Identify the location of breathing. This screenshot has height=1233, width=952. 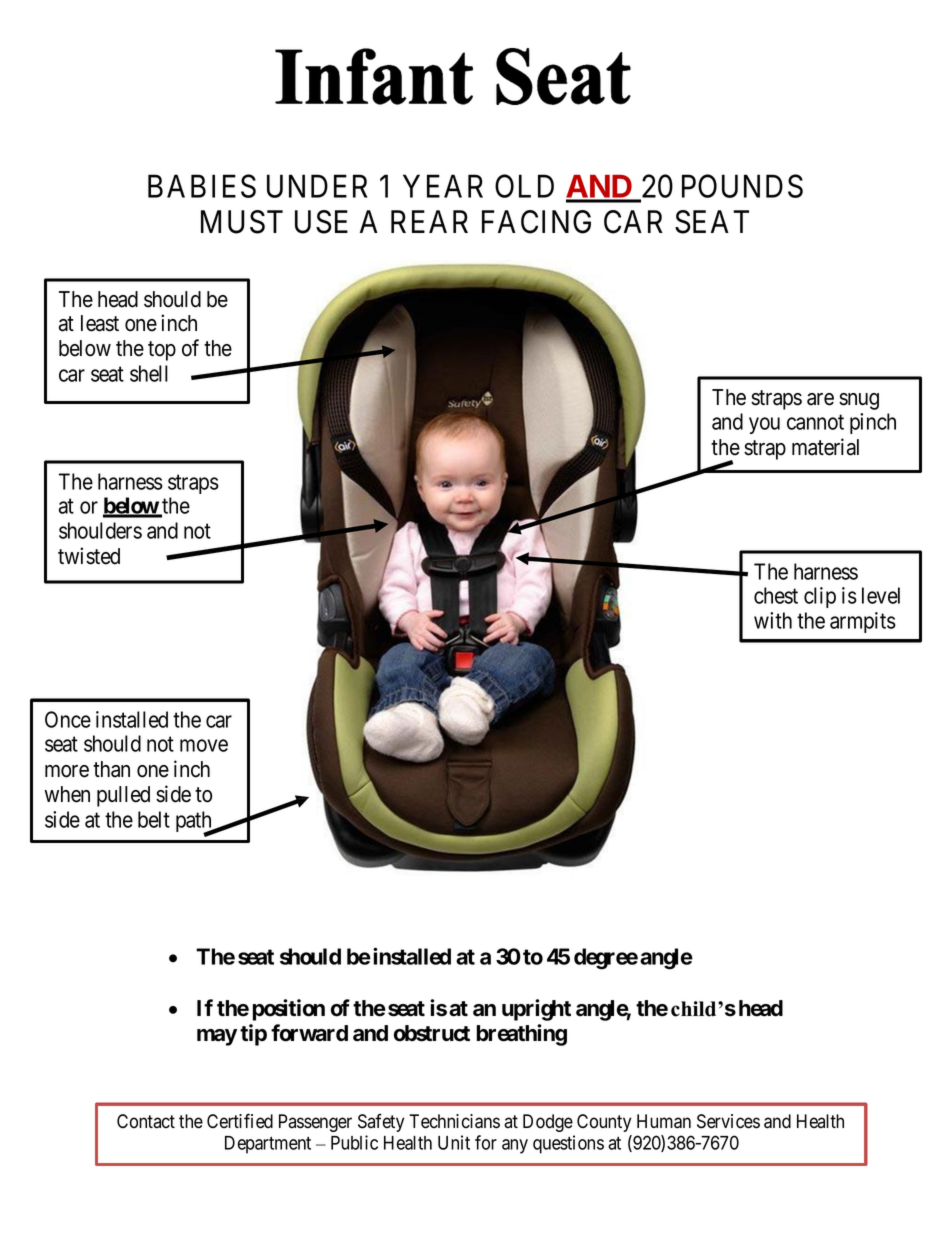
(522, 1035).
